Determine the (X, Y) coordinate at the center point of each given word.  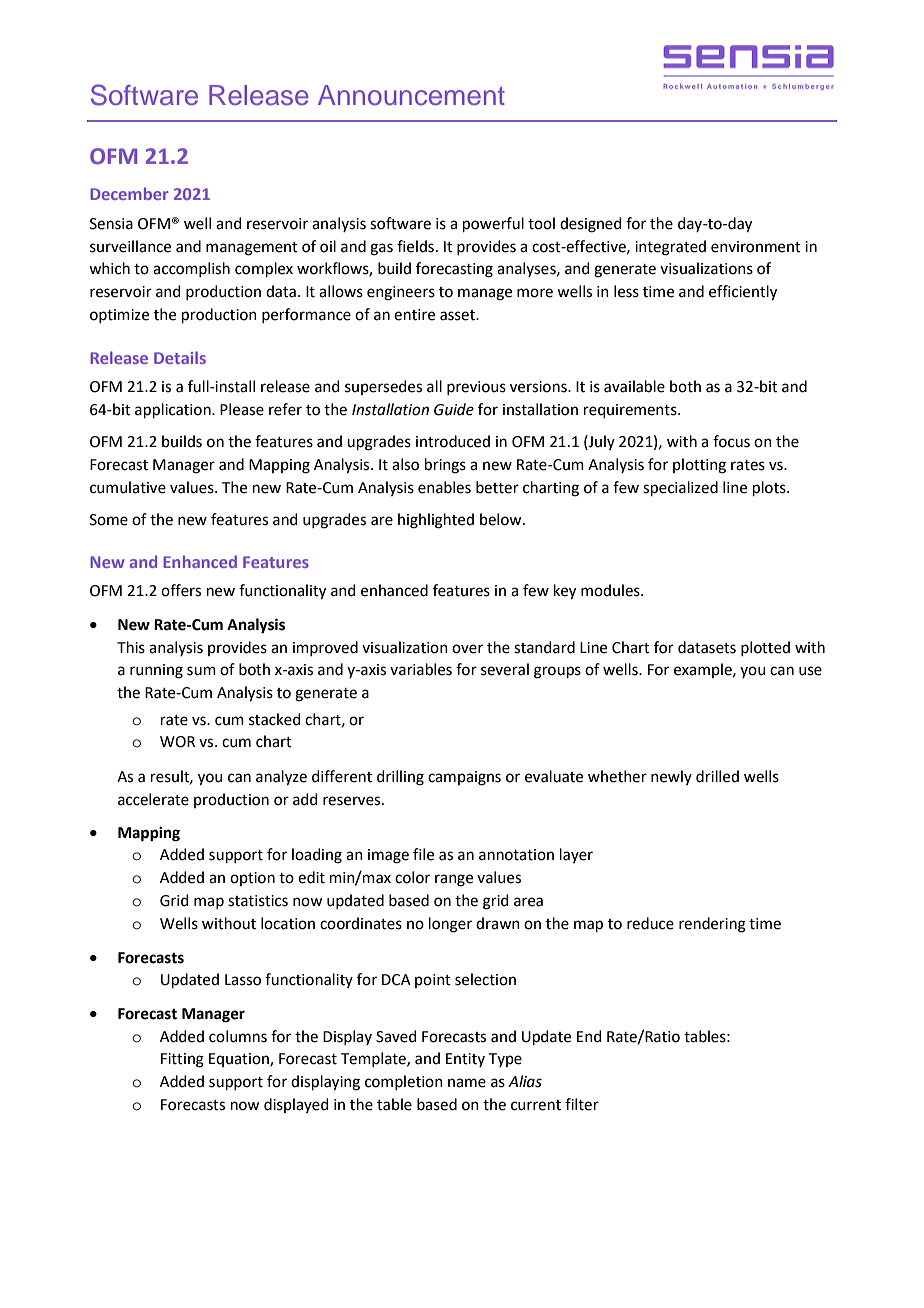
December (129, 193)
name (467, 1083)
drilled (717, 776)
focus (731, 441)
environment (756, 247)
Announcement (411, 95)
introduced (453, 441)
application (174, 410)
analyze (281, 778)
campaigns (464, 778)
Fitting (182, 1060)
